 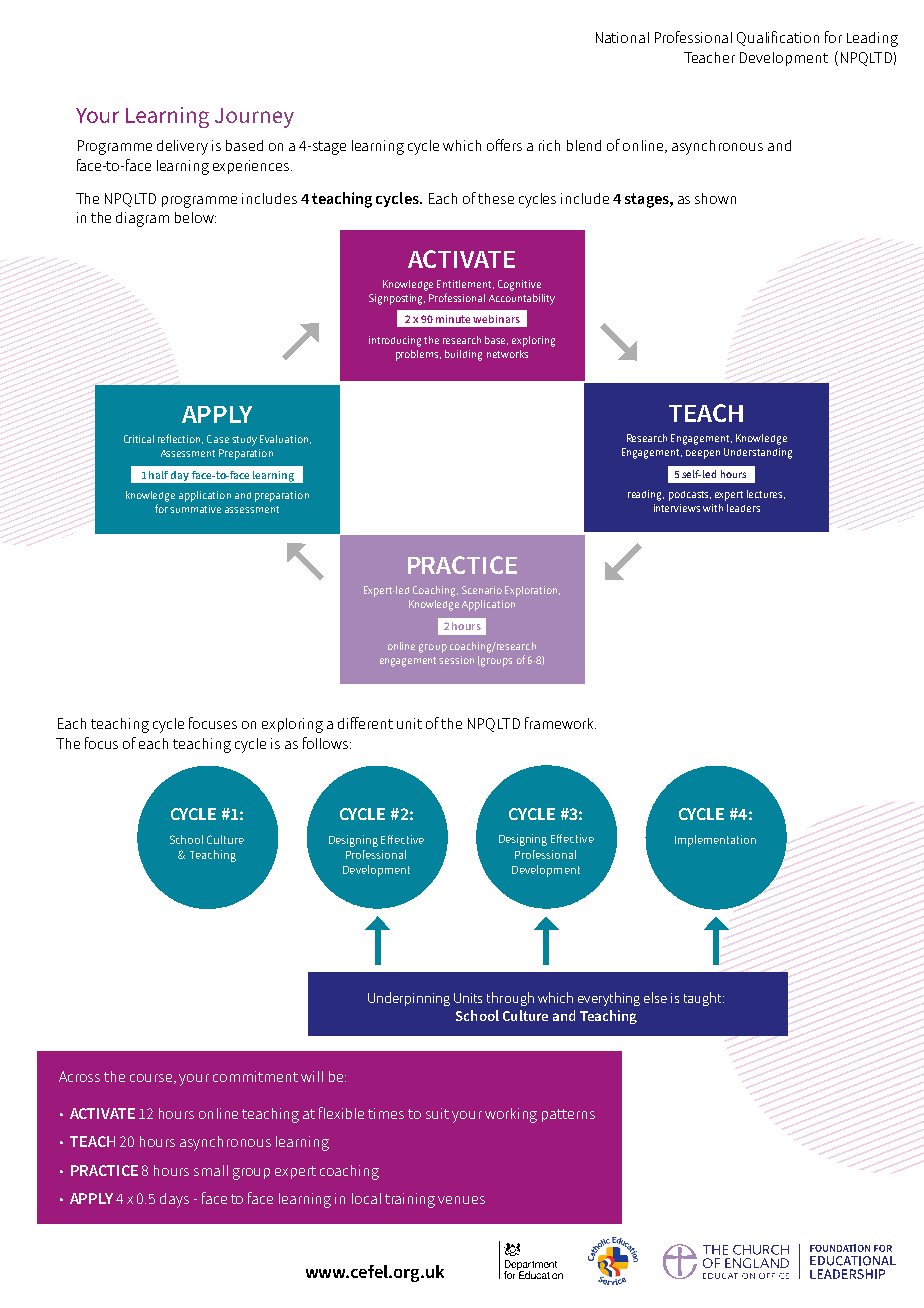 I want to click on Underpinning, so click(x=409, y=999).
